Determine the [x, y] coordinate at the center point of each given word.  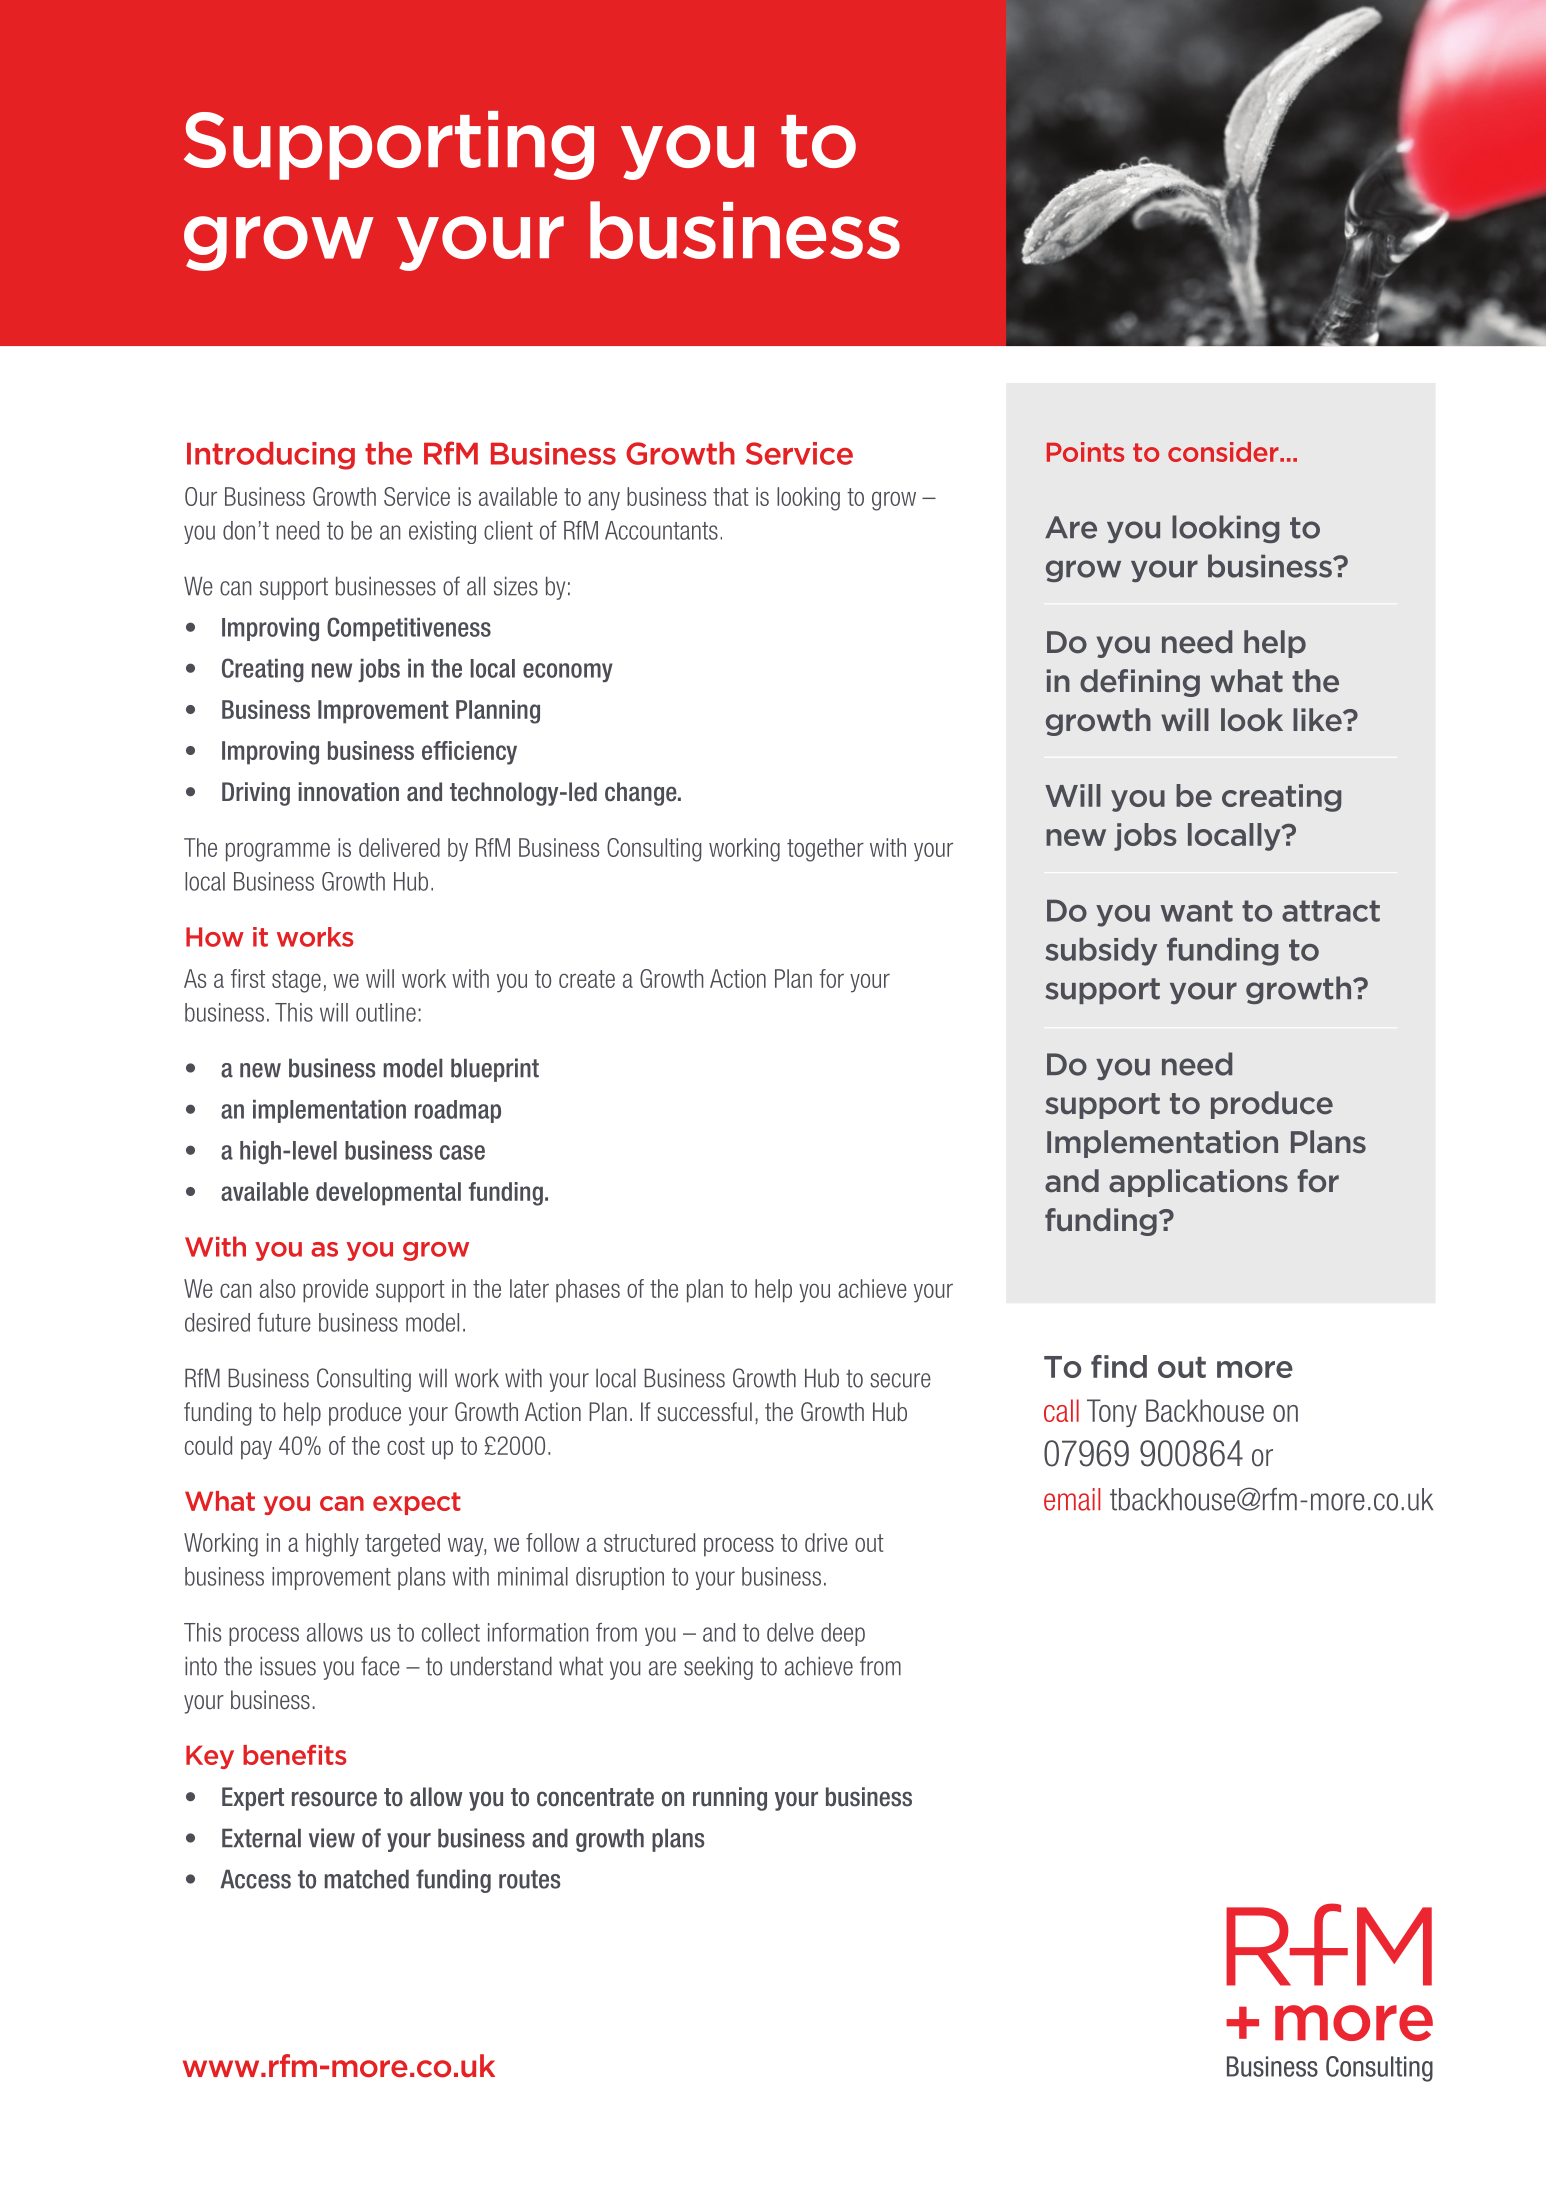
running [730, 1799]
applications [1198, 1183]
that [731, 496]
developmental [388, 1194]
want [1196, 911]
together [825, 850]
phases [588, 1291]
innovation [349, 792]
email [1072, 1499]
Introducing [271, 456]
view [332, 1838]
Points [1085, 452]
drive [826, 1542]
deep [843, 1634]
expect [417, 1503]
